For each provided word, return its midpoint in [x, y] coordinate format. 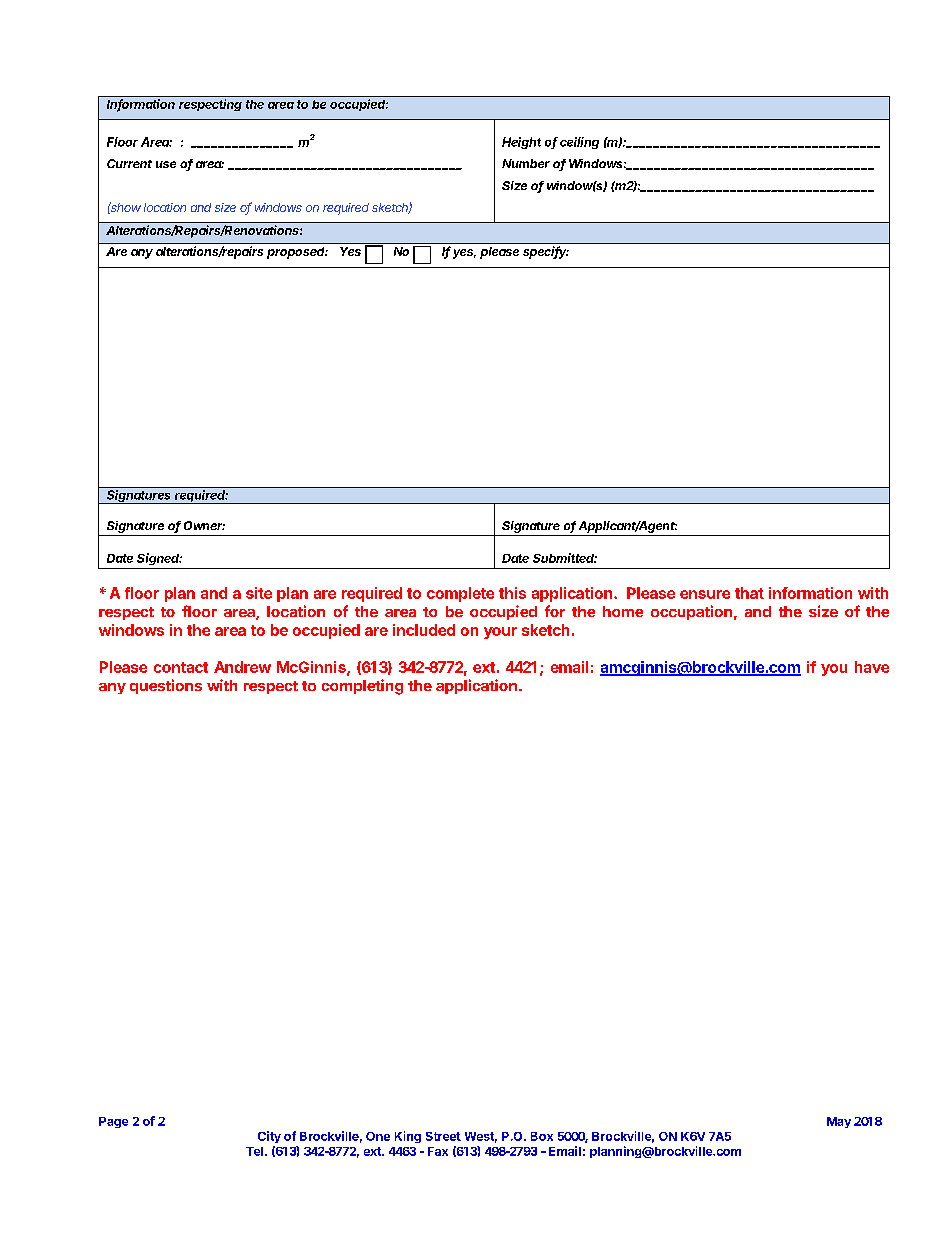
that [749, 593]
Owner [204, 525]
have [872, 667]
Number [526, 163]
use [166, 164]
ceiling [579, 143]
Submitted [565, 558]
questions [166, 686]
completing [362, 687]
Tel [254, 1151]
